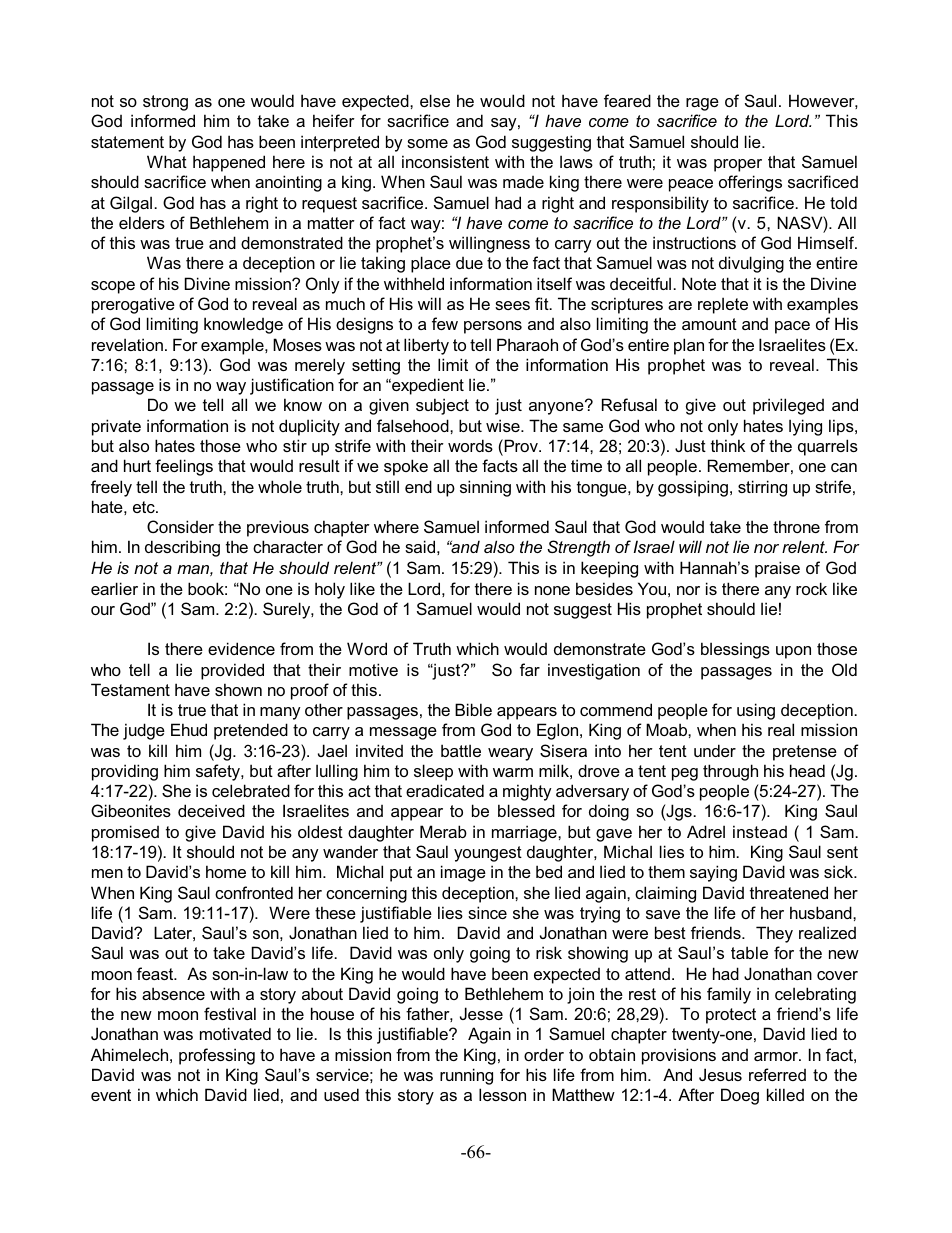 The height and width of the page is (1233, 952). Describe the element at coordinates (217, 1056) in the page. I see `professing` at that location.
